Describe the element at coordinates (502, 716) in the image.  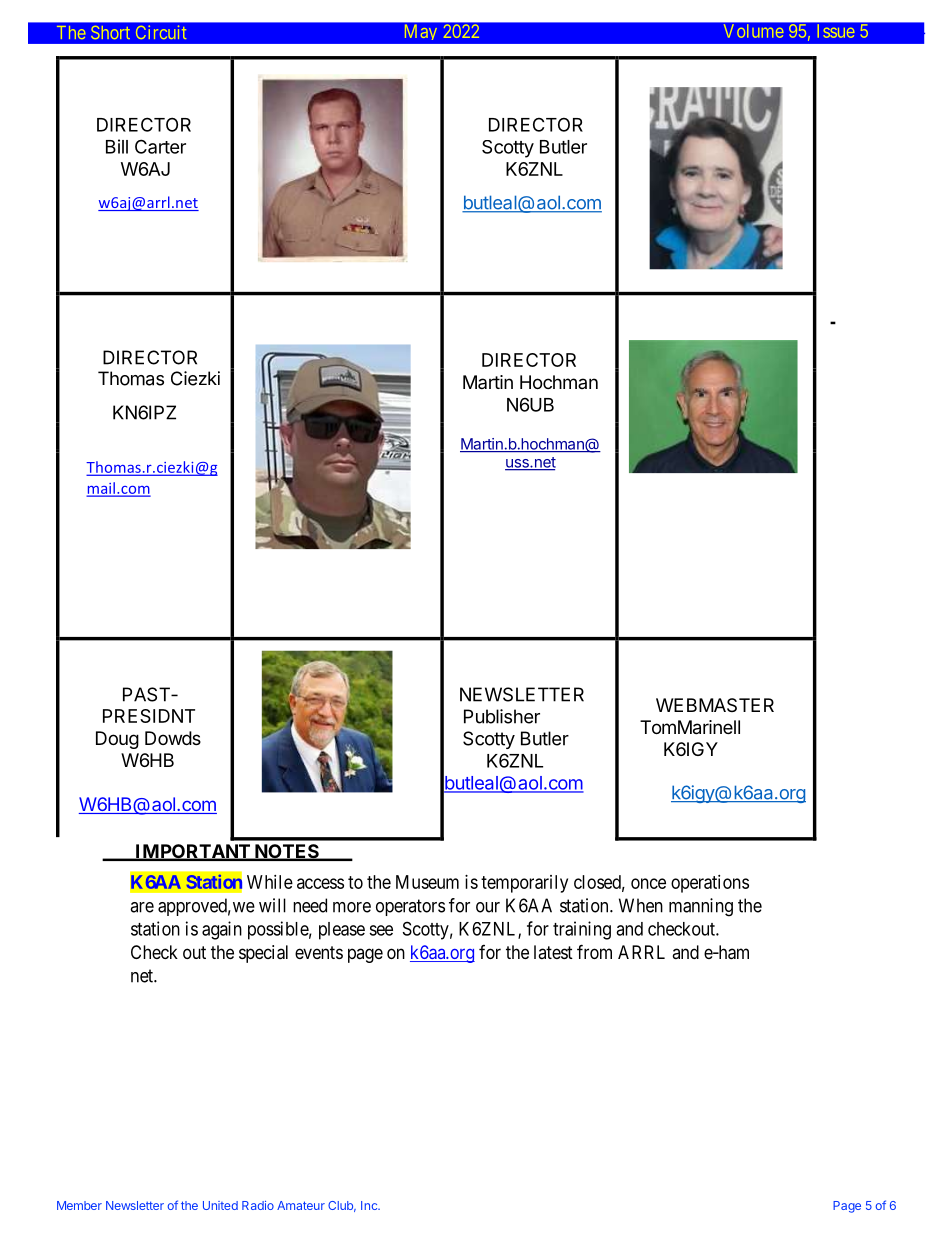
I see `Publisher` at that location.
